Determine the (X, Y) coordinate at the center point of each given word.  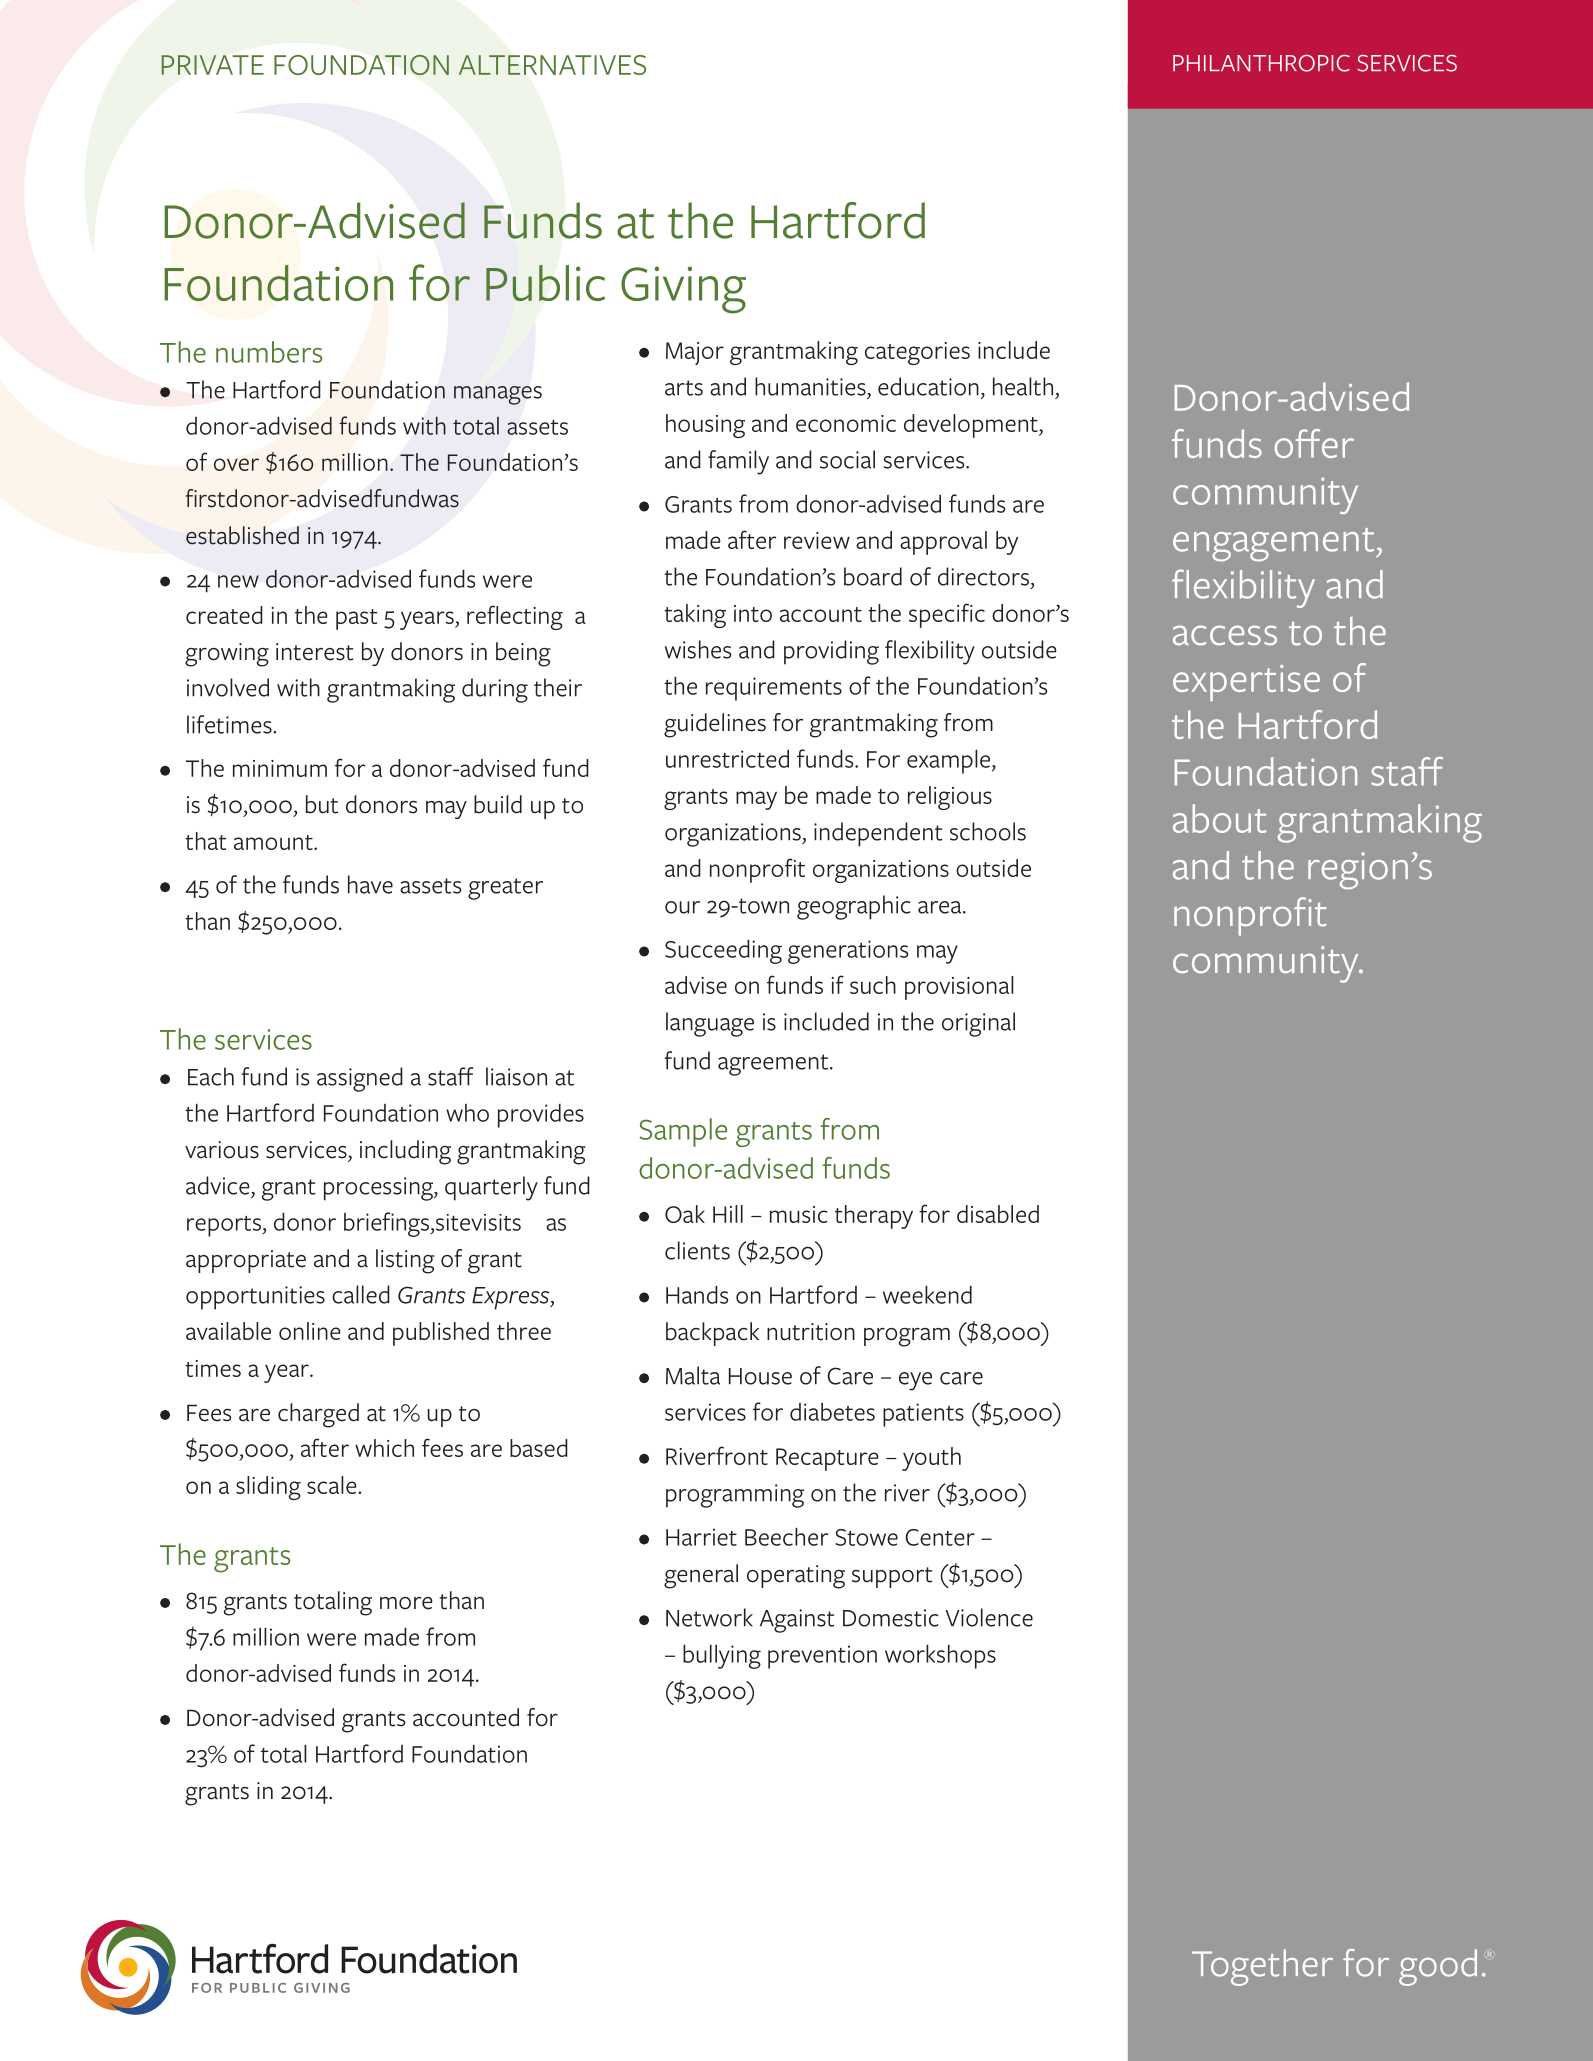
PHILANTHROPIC (1261, 63)
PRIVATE (212, 65)
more (406, 1603)
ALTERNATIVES (552, 65)
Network (709, 1617)
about (1219, 818)
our (682, 907)
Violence (989, 1617)
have (370, 884)
